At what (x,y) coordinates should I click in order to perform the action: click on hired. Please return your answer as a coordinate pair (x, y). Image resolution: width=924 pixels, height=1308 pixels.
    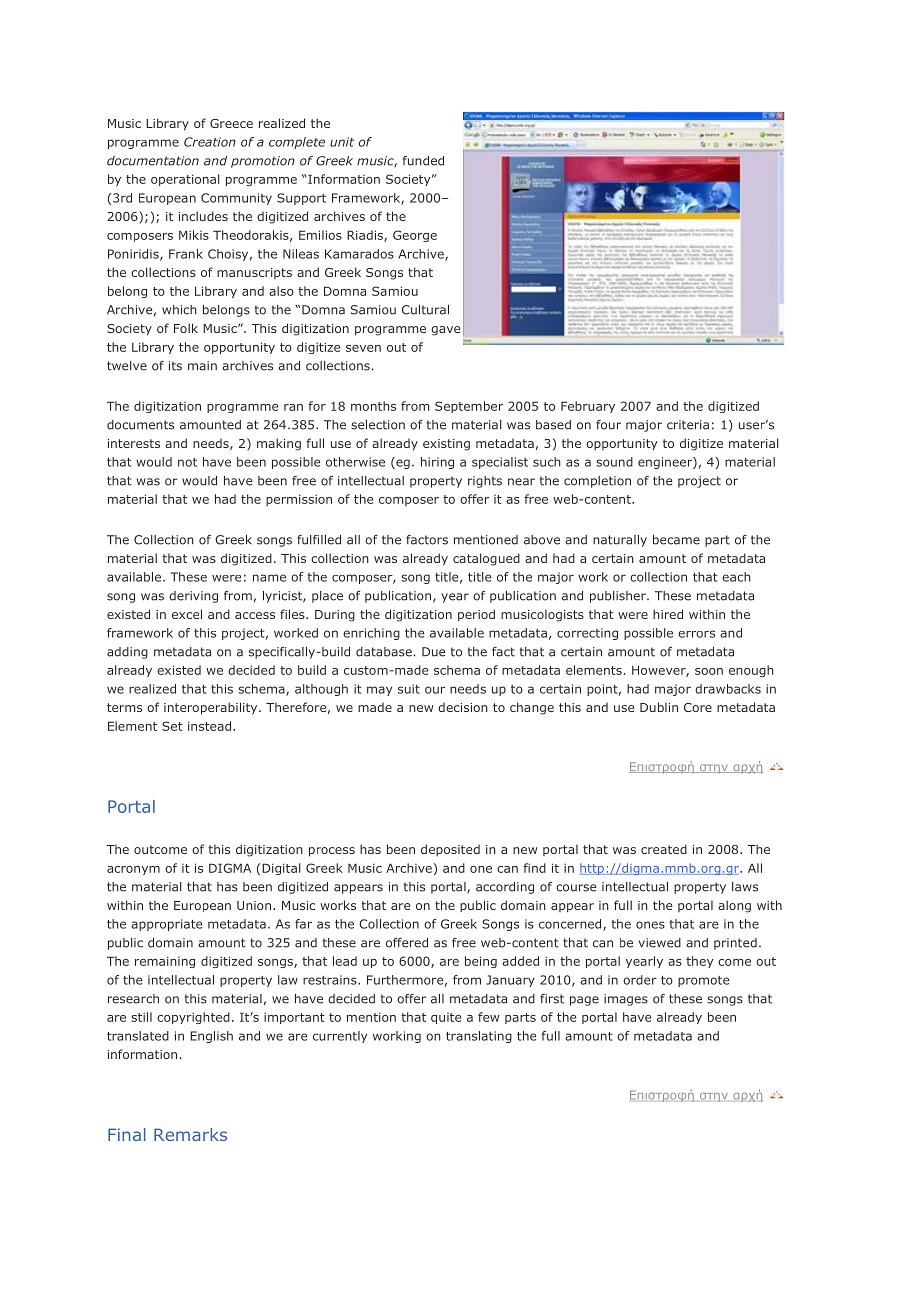
    Looking at the image, I should click on (668, 614).
